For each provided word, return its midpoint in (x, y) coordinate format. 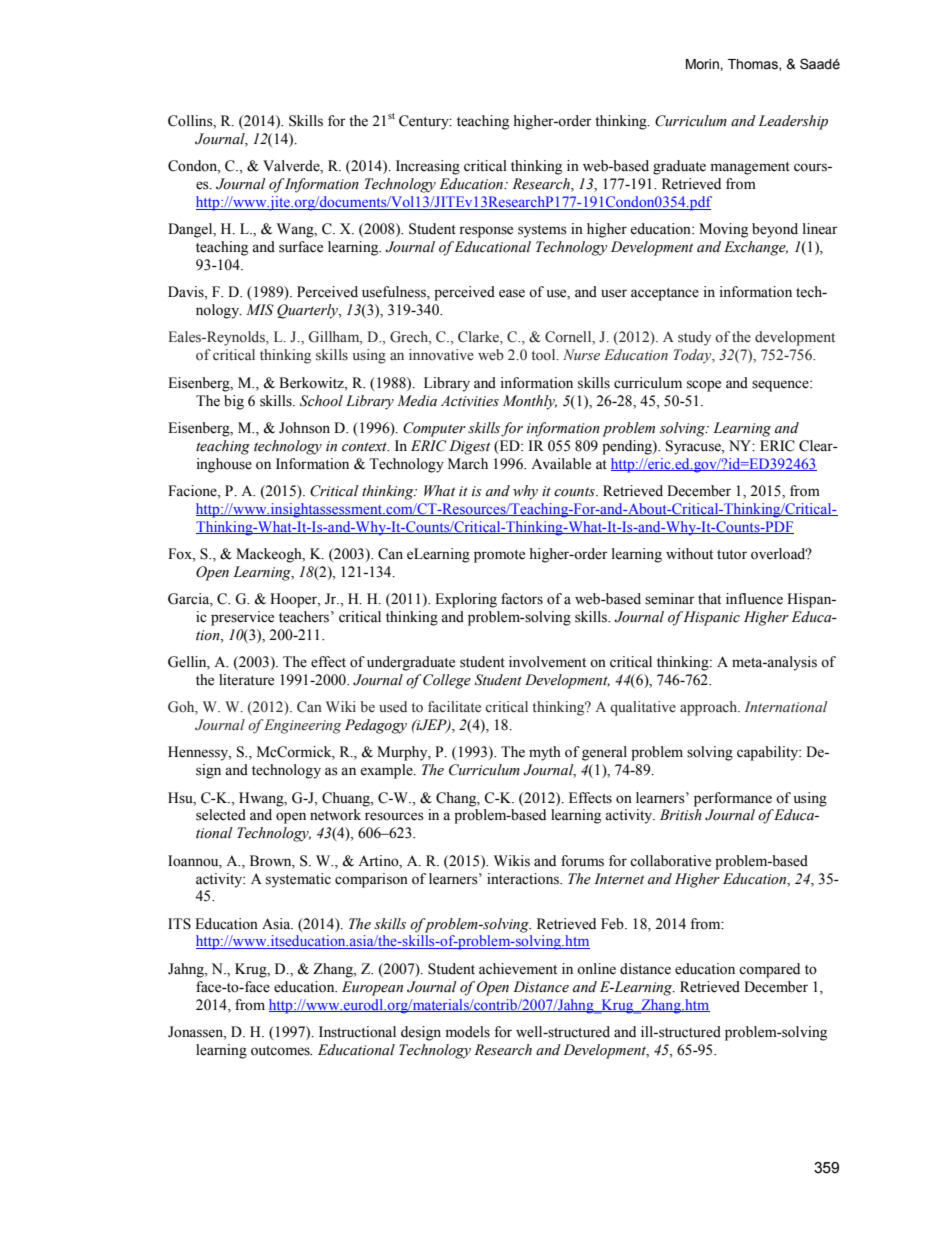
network (335, 815)
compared (769, 970)
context (365, 447)
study (694, 338)
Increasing (428, 167)
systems (542, 231)
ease (512, 293)
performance (733, 799)
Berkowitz (312, 383)
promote (499, 556)
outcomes (281, 1051)
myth (545, 753)
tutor (732, 555)
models (468, 1032)
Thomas (754, 65)
